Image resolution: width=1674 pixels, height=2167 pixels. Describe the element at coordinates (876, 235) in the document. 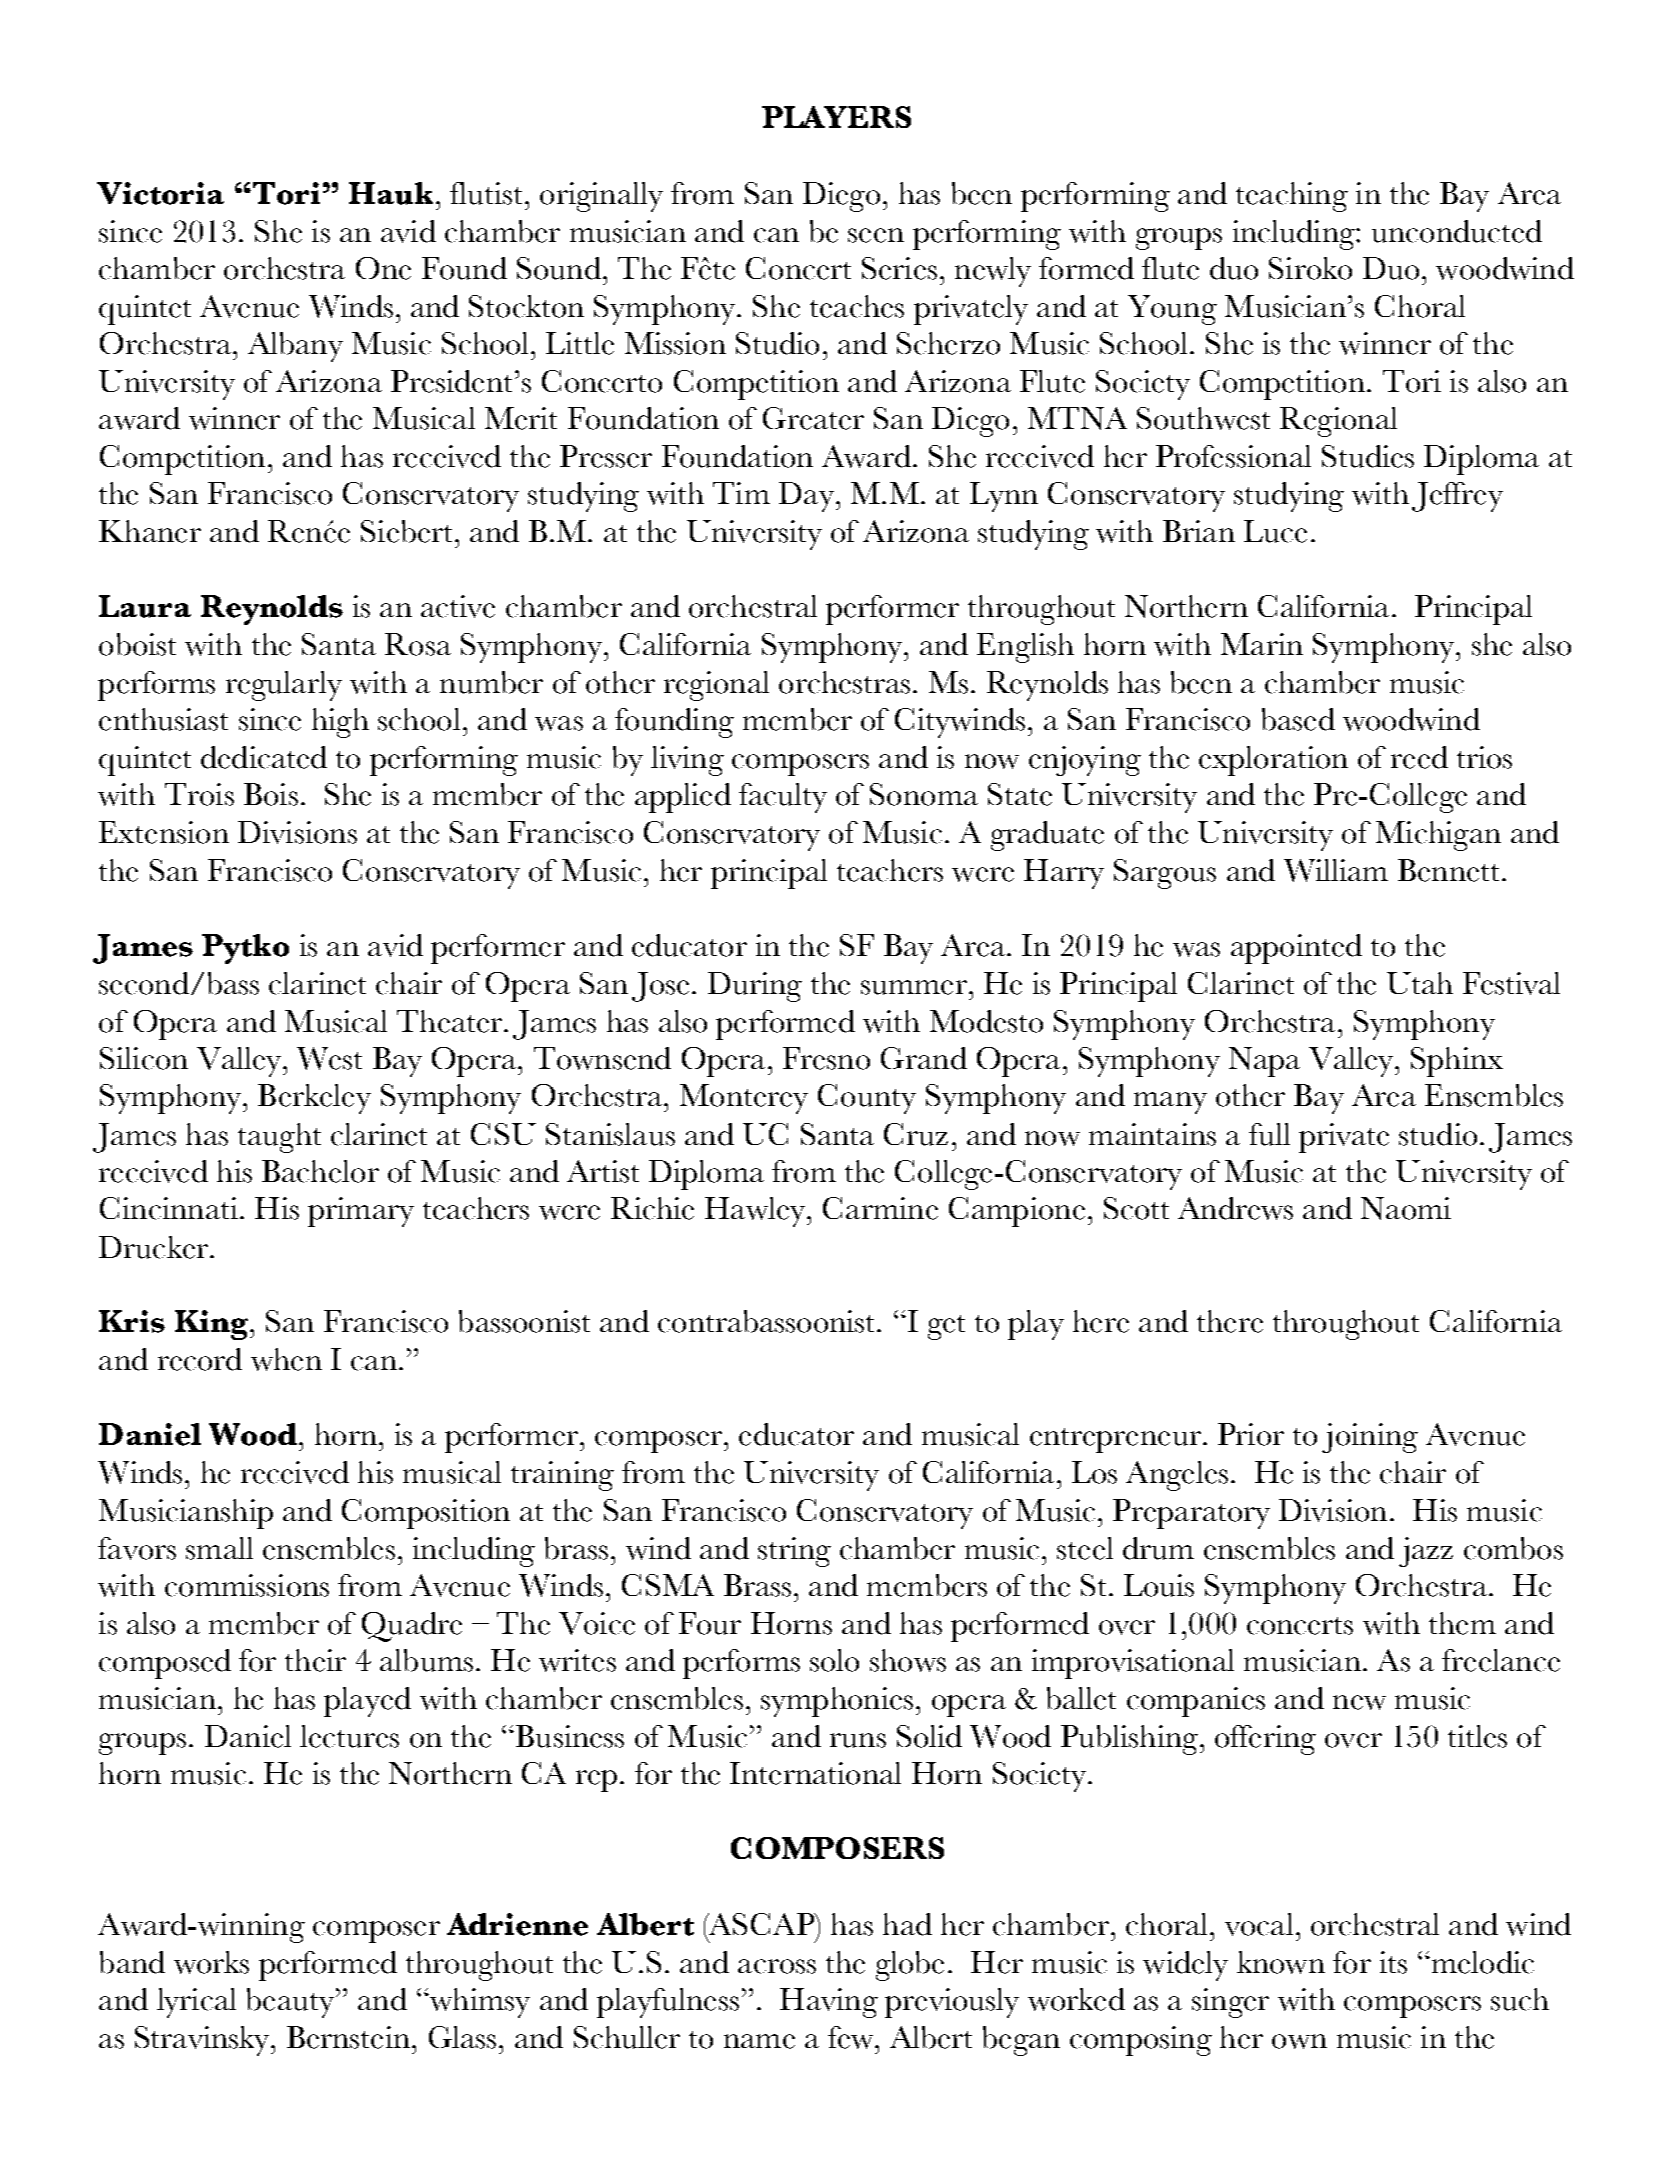

I see `seen` at that location.
